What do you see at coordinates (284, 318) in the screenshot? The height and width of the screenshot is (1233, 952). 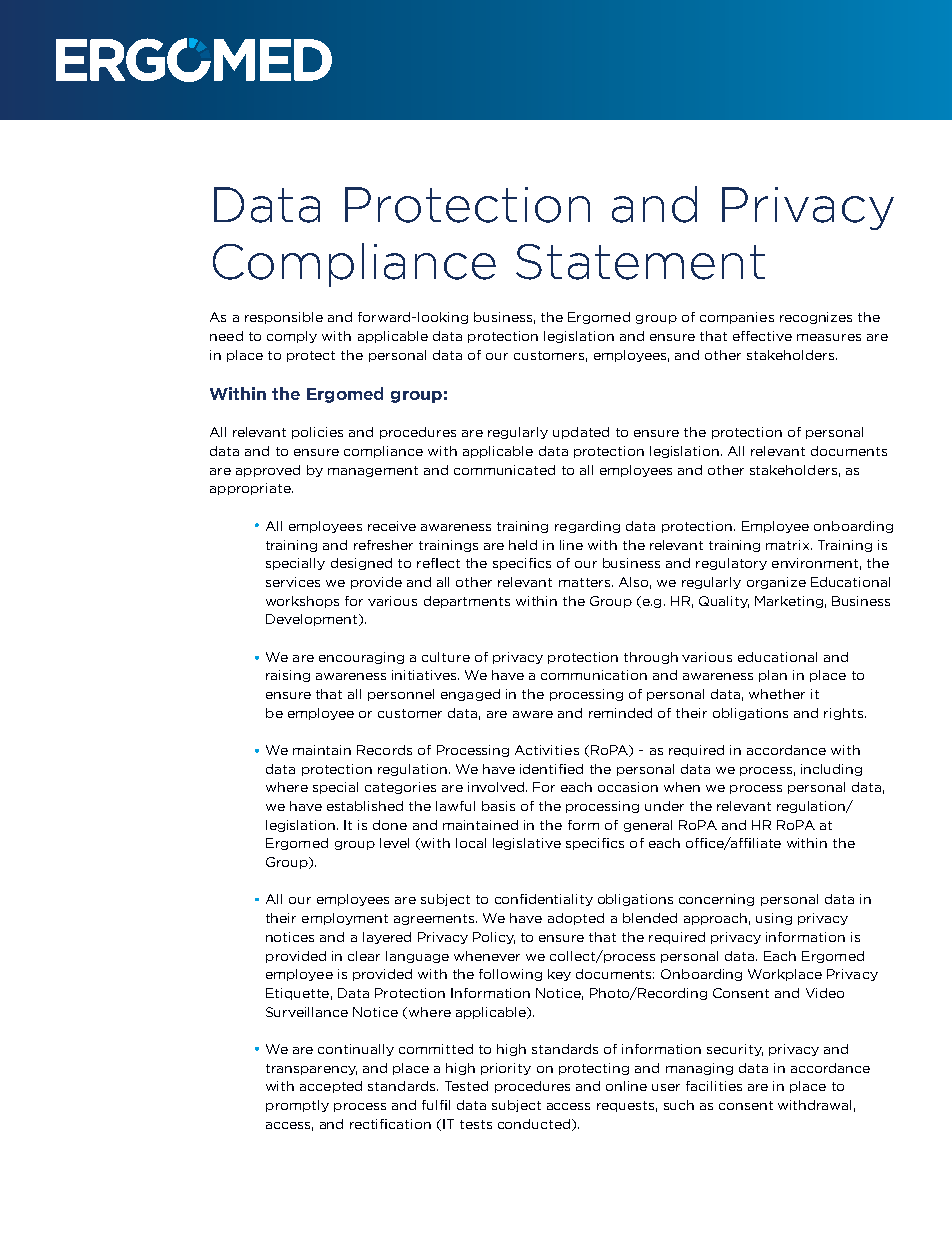 I see `responsible` at bounding box center [284, 318].
